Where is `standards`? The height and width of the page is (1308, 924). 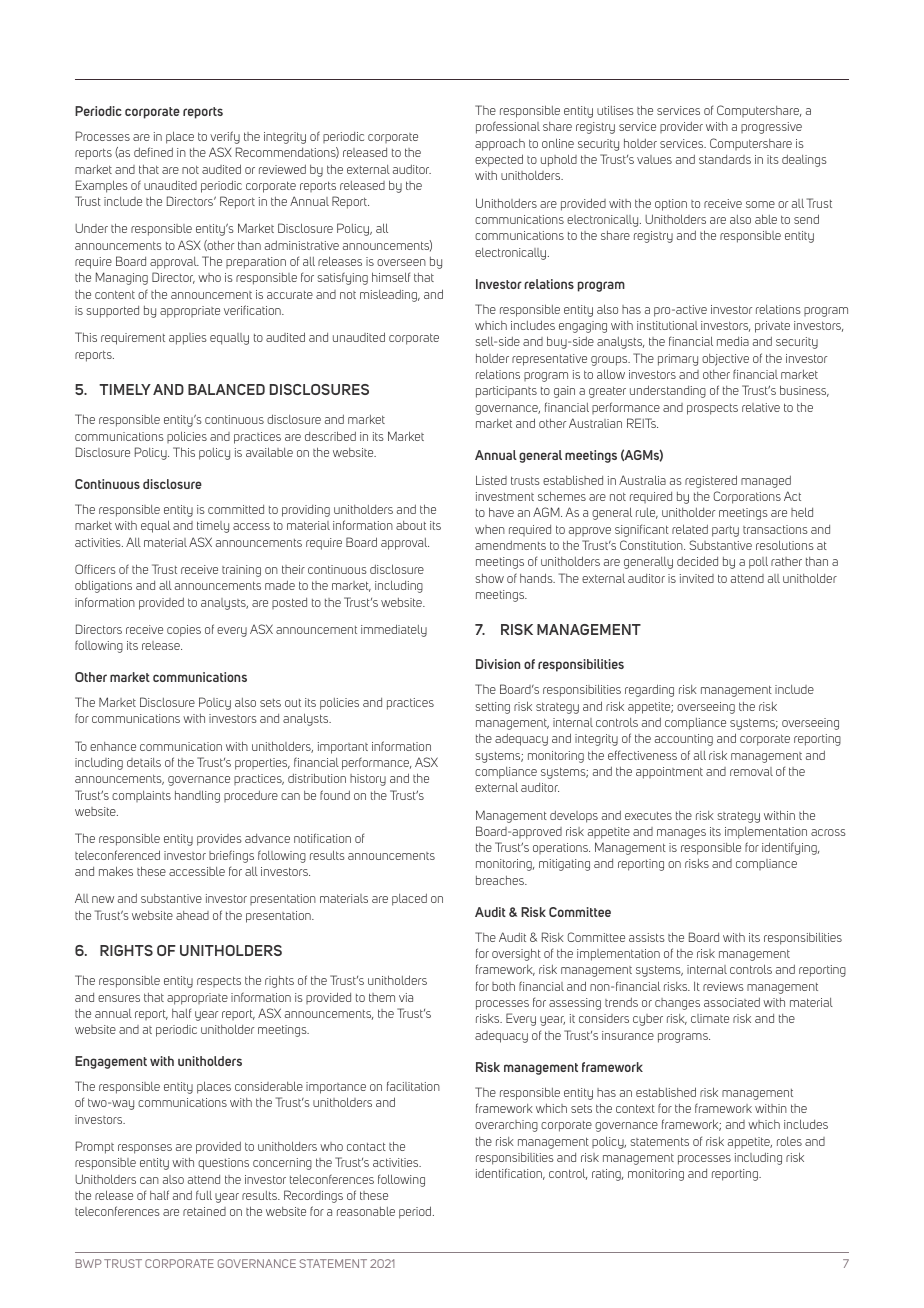
standards is located at coordinates (725, 159).
